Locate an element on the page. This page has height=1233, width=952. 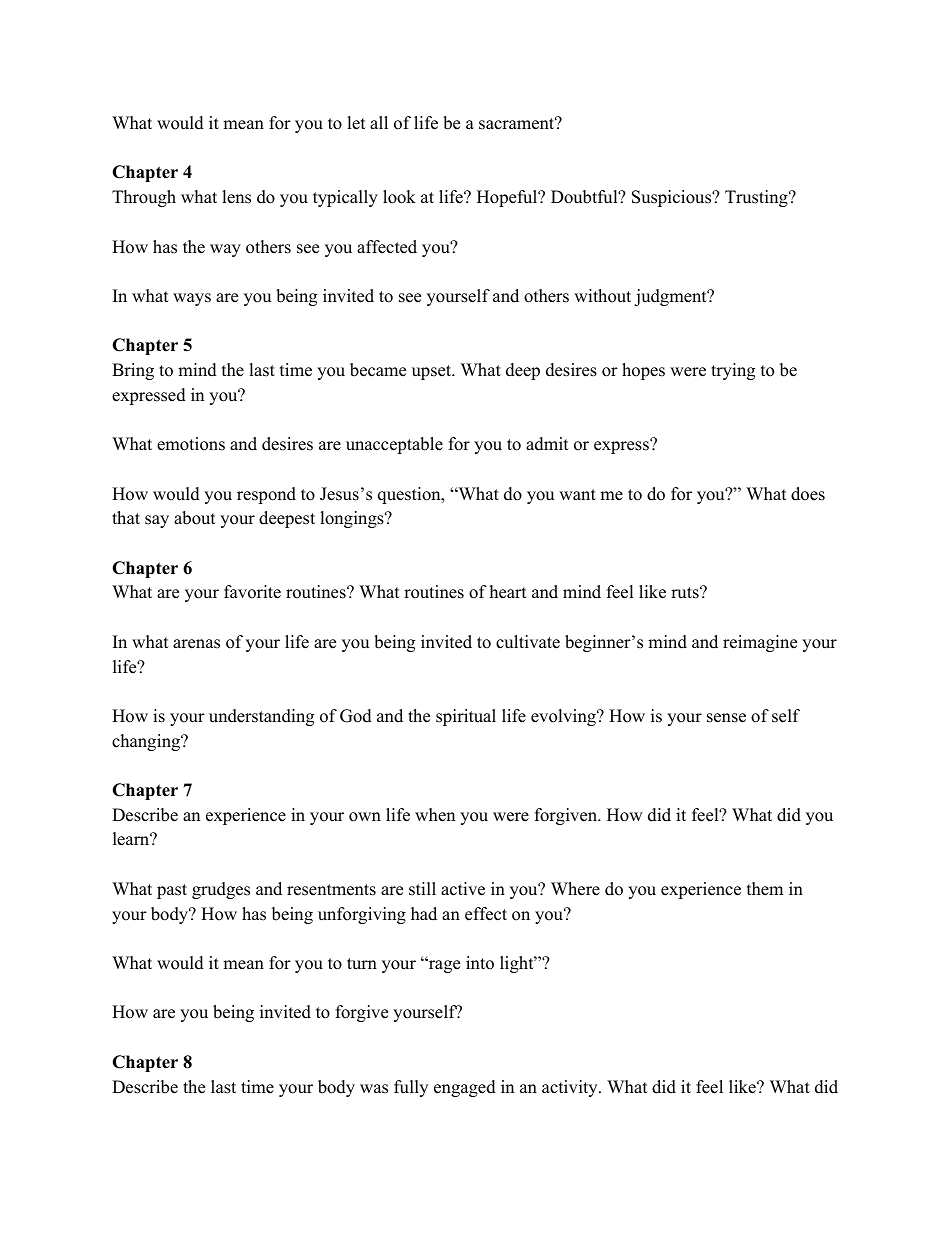
favorite is located at coordinates (252, 592).
